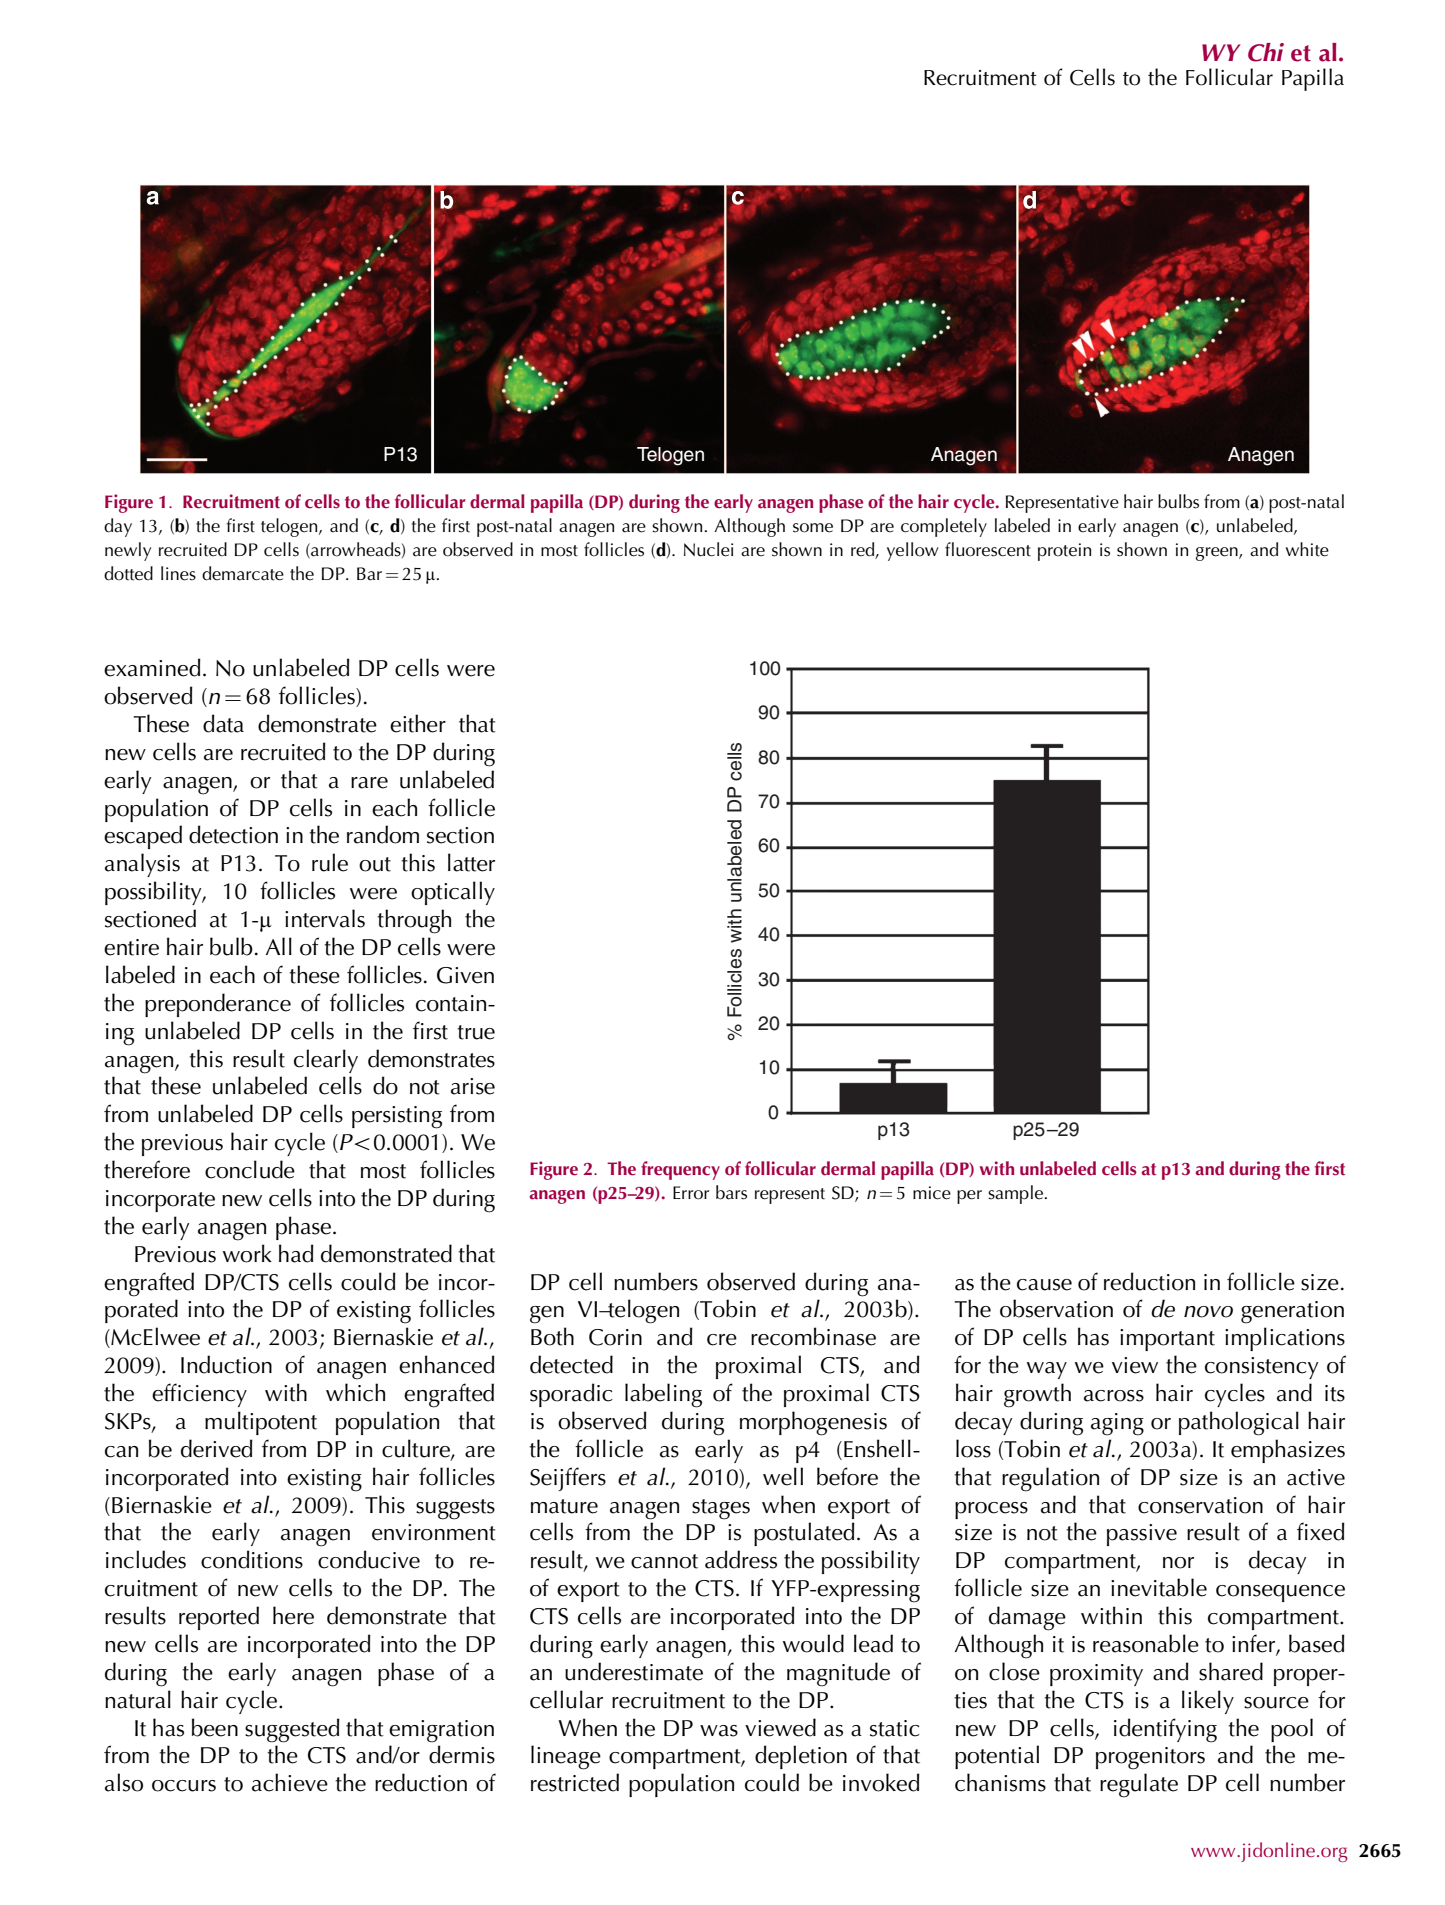 Image resolution: width=1445 pixels, height=1905 pixels. Describe the element at coordinates (292, 1730) in the screenshot. I see `suggested` at that location.
